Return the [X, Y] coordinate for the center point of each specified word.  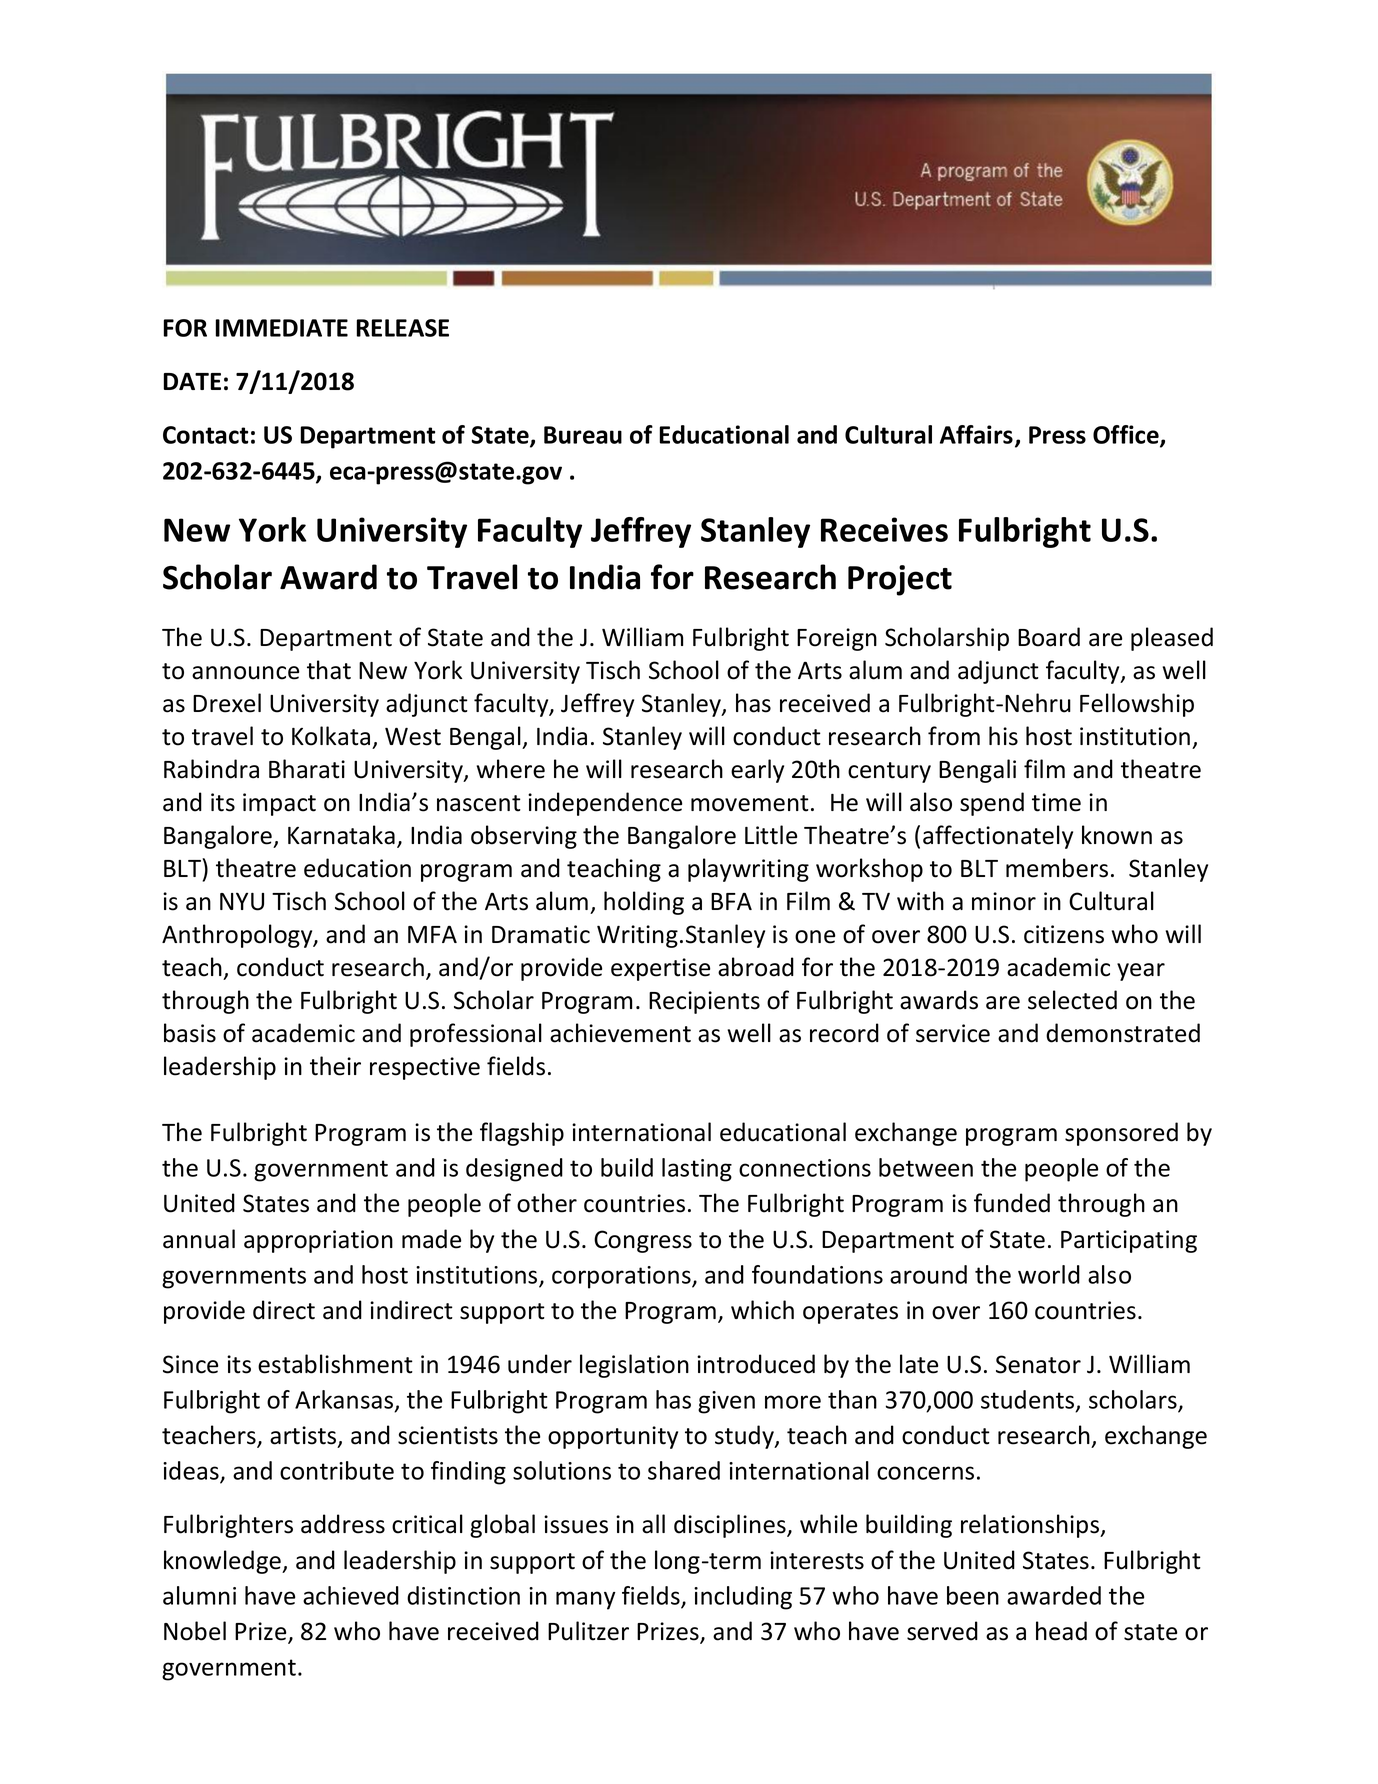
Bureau [583, 435]
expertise [660, 969]
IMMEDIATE [282, 328]
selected [1072, 1000]
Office [1127, 436]
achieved [351, 1595]
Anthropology [238, 936]
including [743, 1598]
